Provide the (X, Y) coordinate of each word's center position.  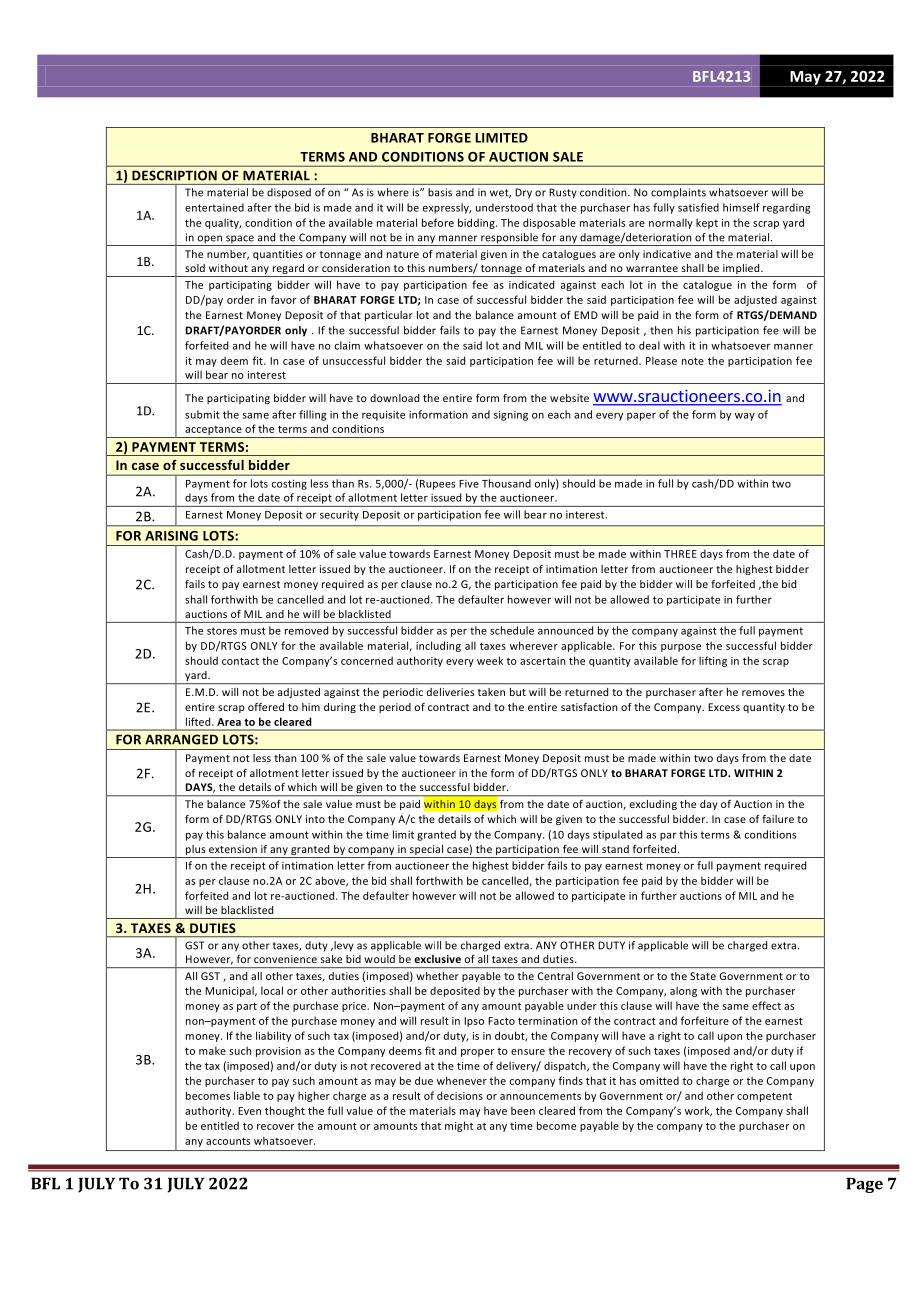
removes (763, 693)
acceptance (213, 430)
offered (266, 707)
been (523, 1110)
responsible (509, 239)
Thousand (506, 483)
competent (764, 1097)
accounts (228, 1141)
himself (741, 207)
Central (555, 976)
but (518, 692)
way (745, 417)
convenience (285, 959)
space (240, 240)
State (703, 976)
